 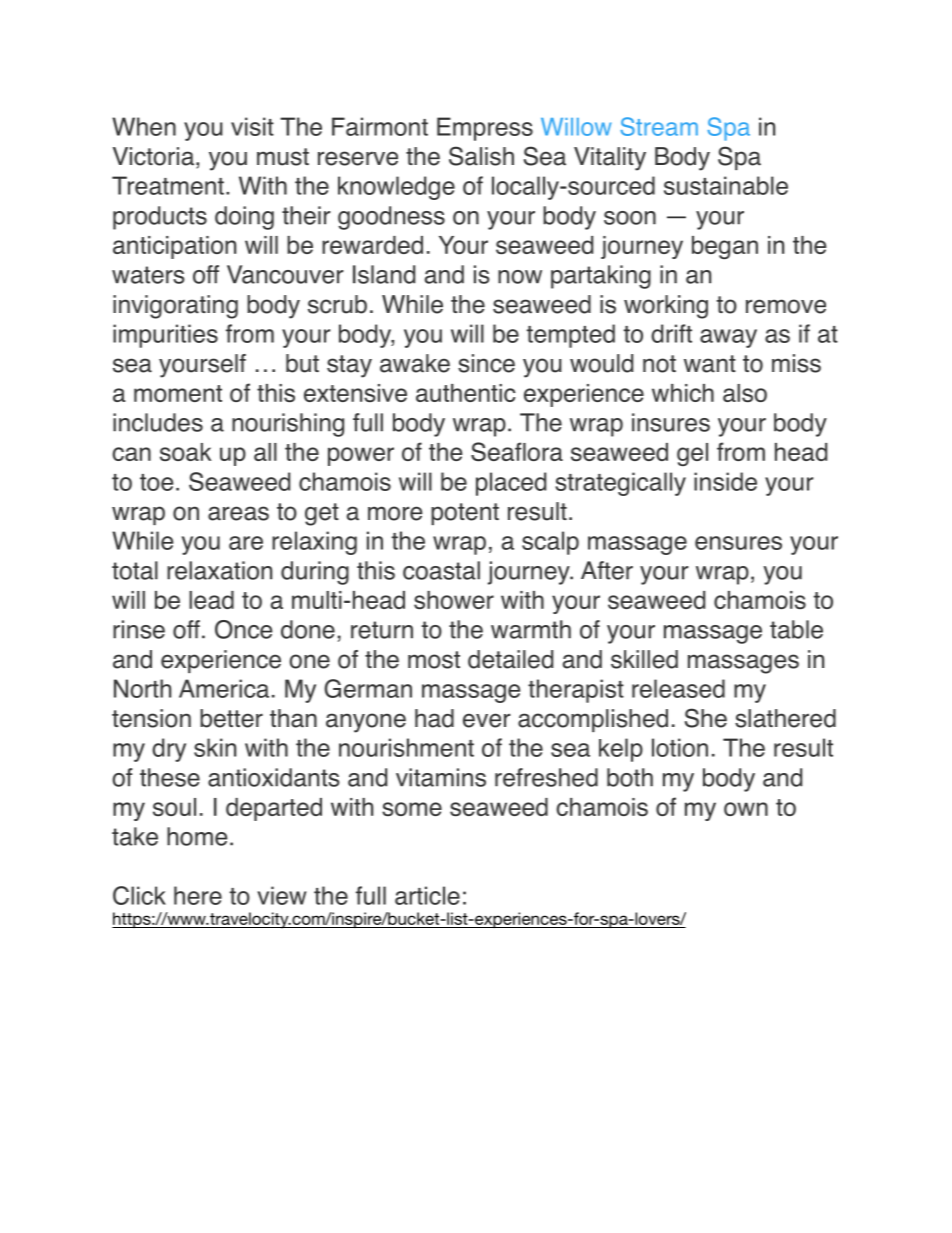 I want to click on potent, so click(x=465, y=514).
